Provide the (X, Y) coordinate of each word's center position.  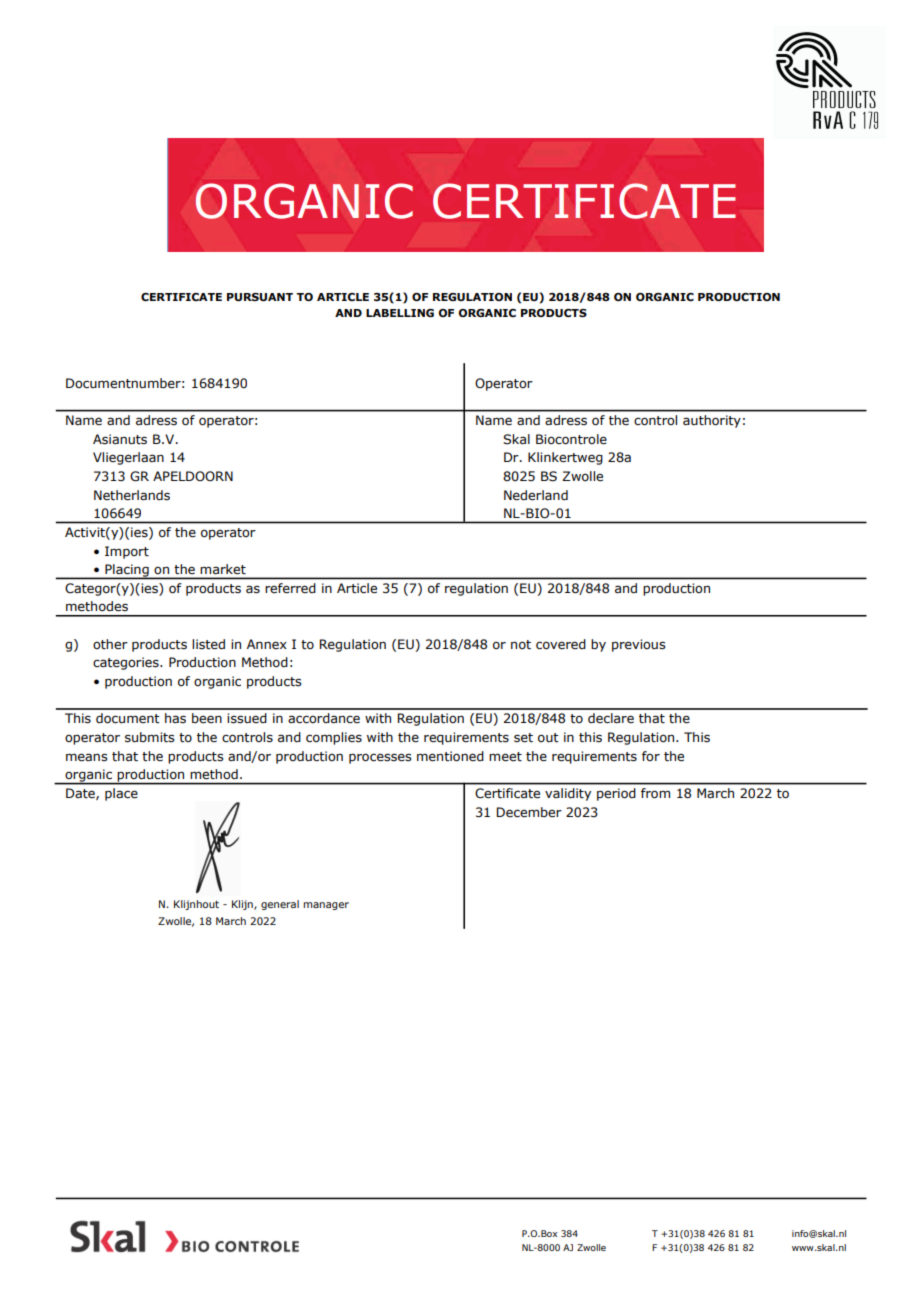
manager (326, 906)
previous (639, 645)
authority (712, 421)
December (529, 812)
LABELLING (400, 313)
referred (290, 588)
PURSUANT (260, 297)
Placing (127, 571)
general (280, 905)
